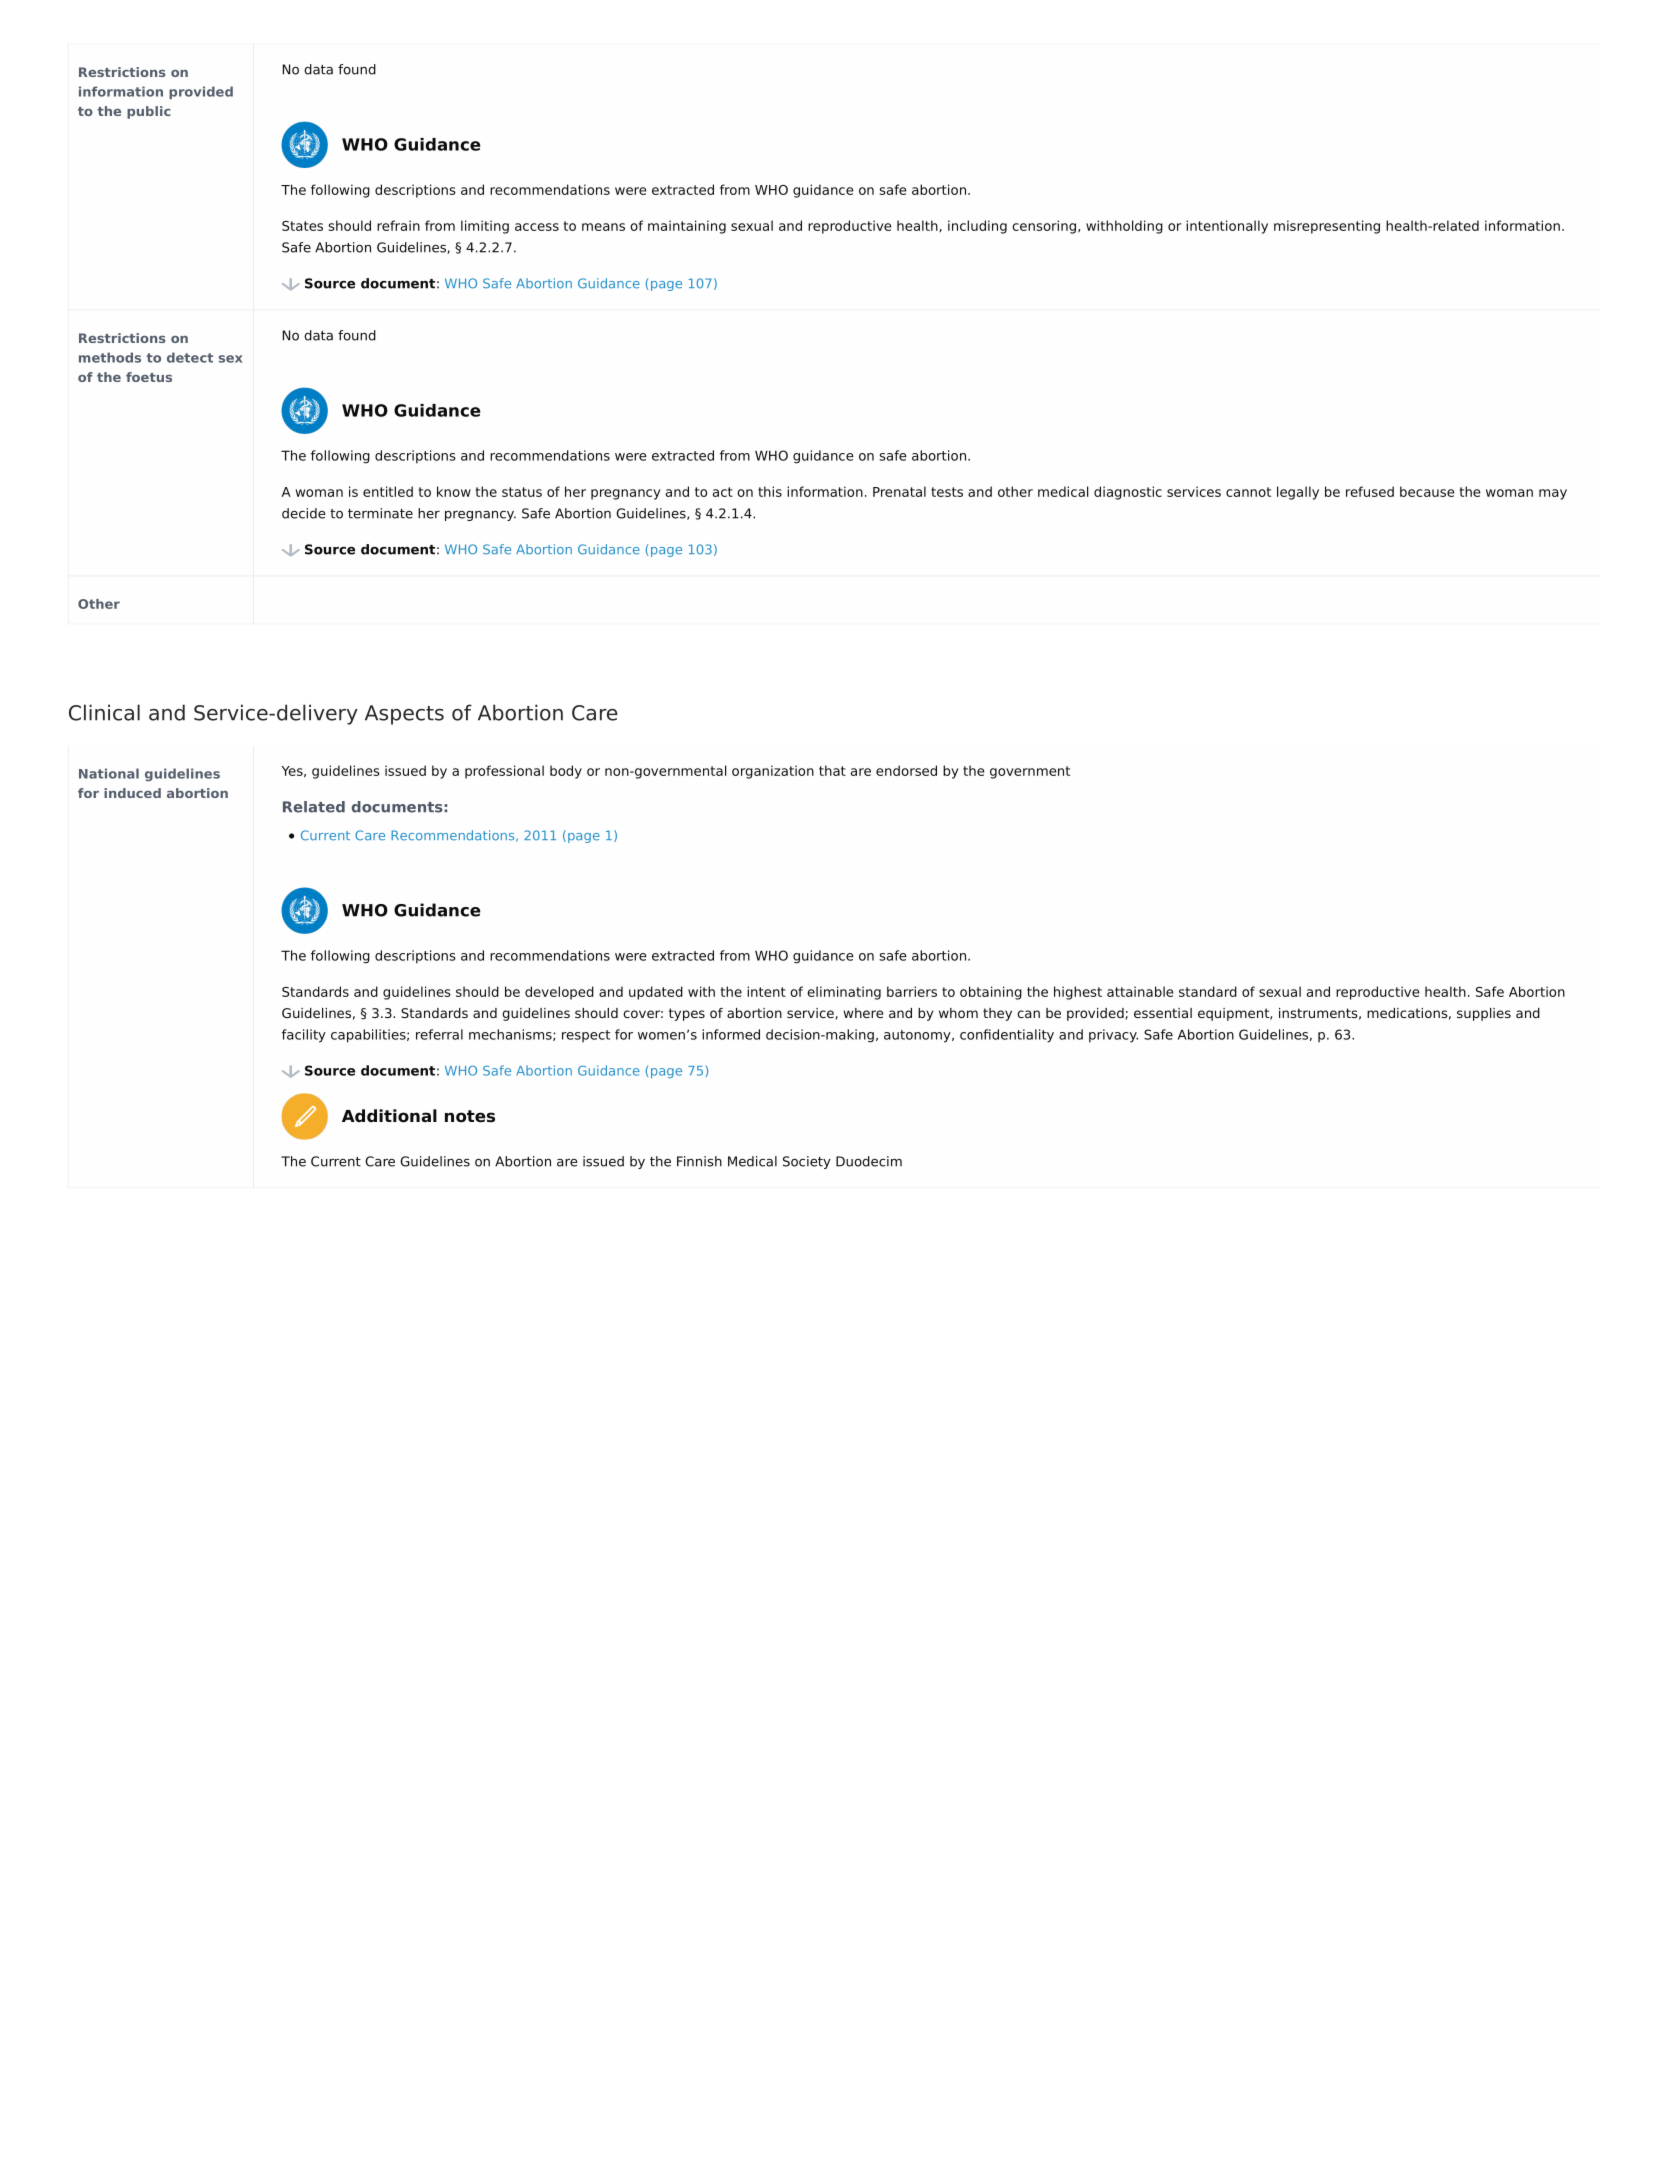 The width and height of the page is (1668, 2162). Describe the element at coordinates (190, 357) in the page. I see `detect` at that location.
